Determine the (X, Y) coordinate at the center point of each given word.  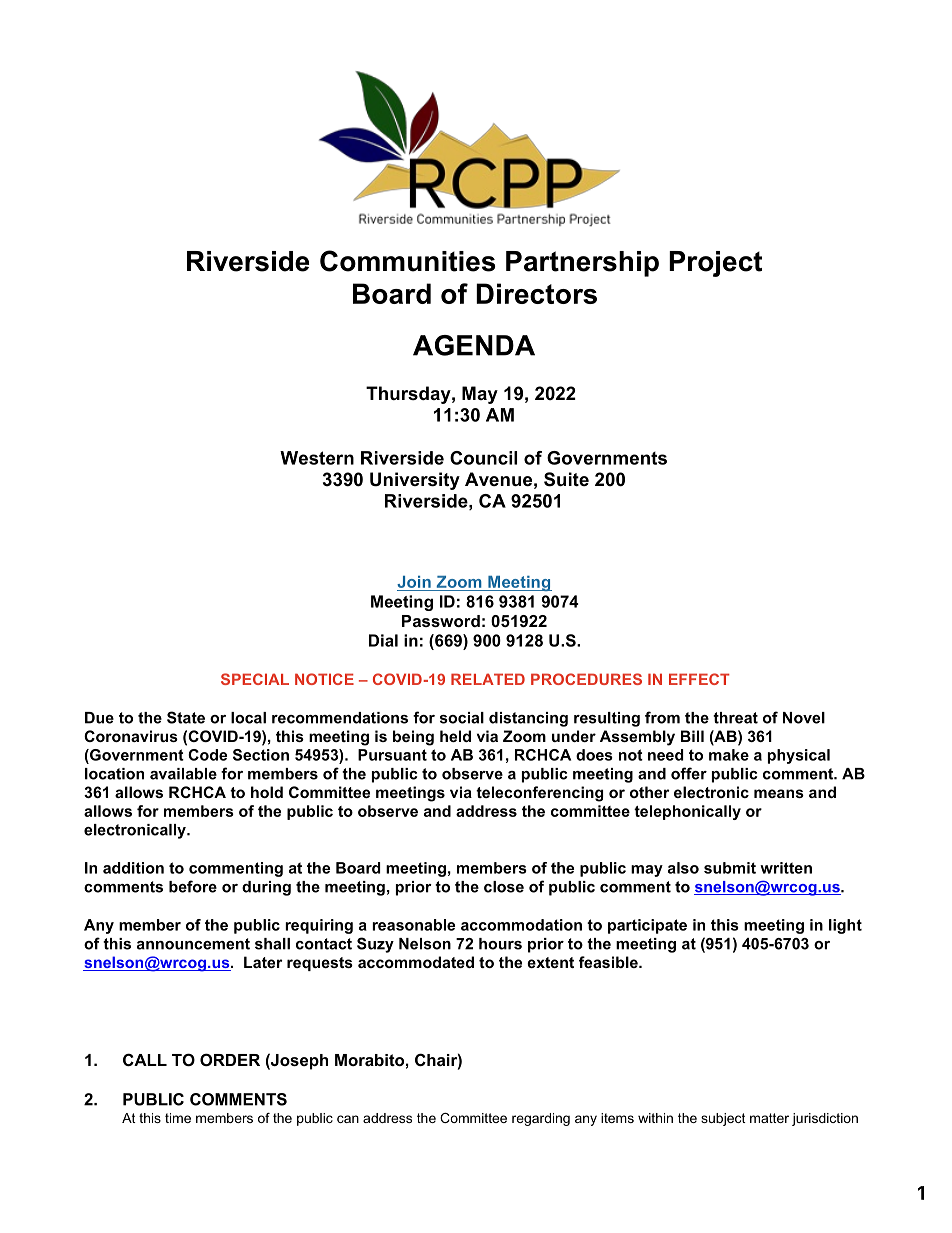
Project (715, 264)
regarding (541, 1119)
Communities (408, 261)
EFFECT (699, 679)
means (779, 793)
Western (317, 458)
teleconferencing (539, 794)
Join (414, 582)
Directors (536, 293)
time (178, 1118)
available (183, 774)
